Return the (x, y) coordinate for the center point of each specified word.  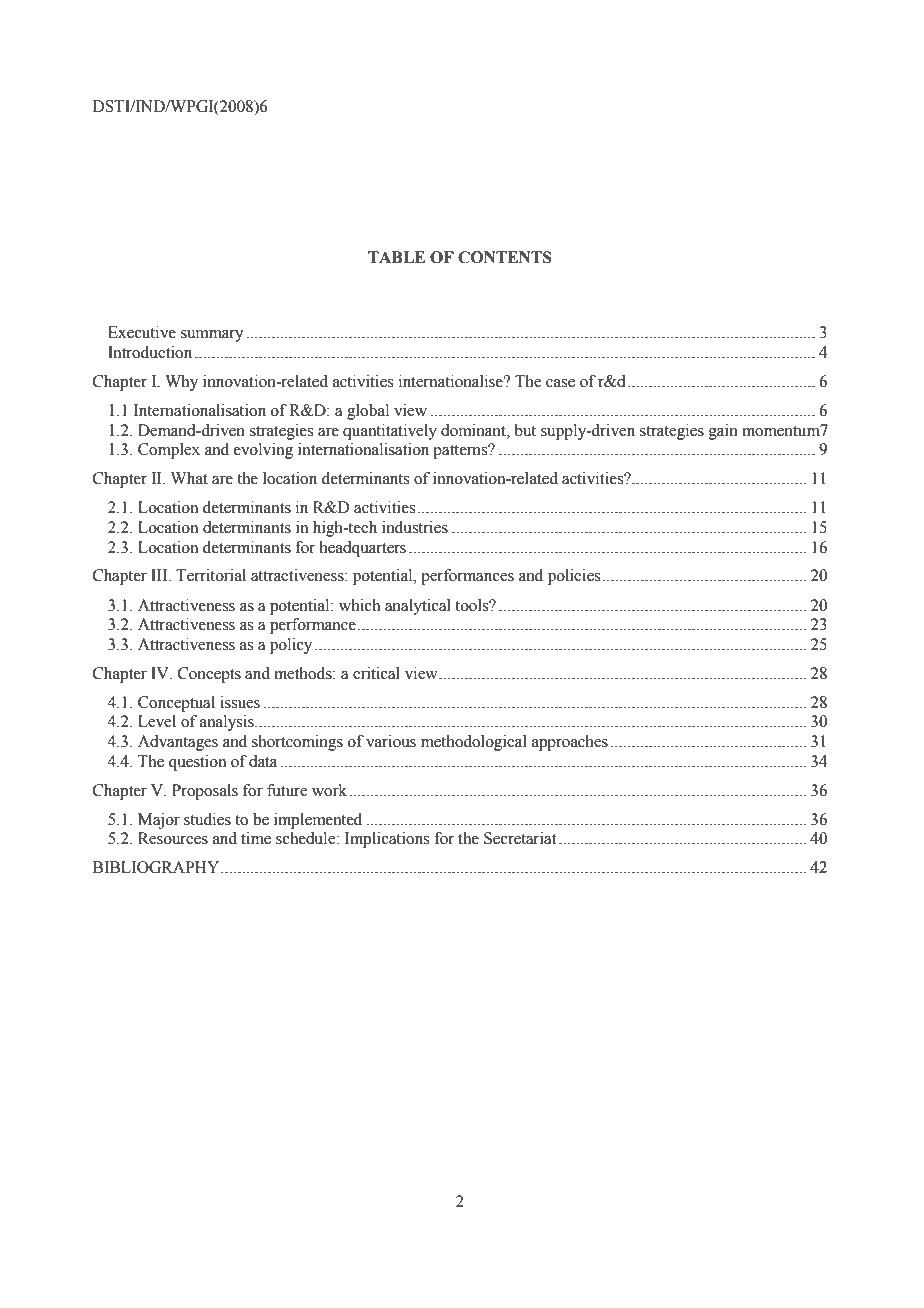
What (189, 478)
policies (574, 577)
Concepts (209, 675)
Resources (173, 838)
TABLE (396, 257)
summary (212, 336)
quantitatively (390, 432)
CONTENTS (505, 257)
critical (376, 673)
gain (723, 432)
